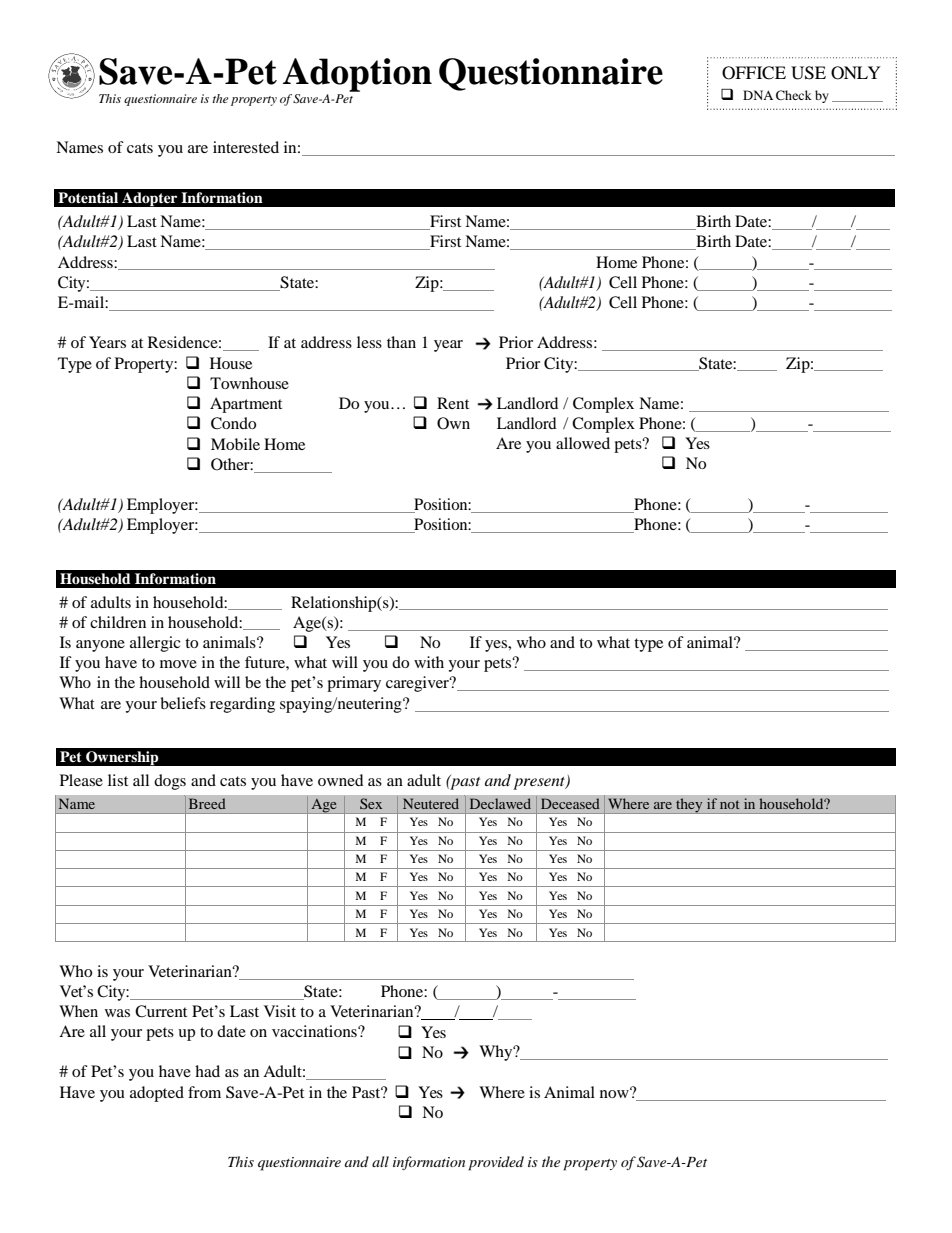 The image size is (952, 1233). What do you see at coordinates (246, 147) in the page?
I see `interested` at bounding box center [246, 147].
